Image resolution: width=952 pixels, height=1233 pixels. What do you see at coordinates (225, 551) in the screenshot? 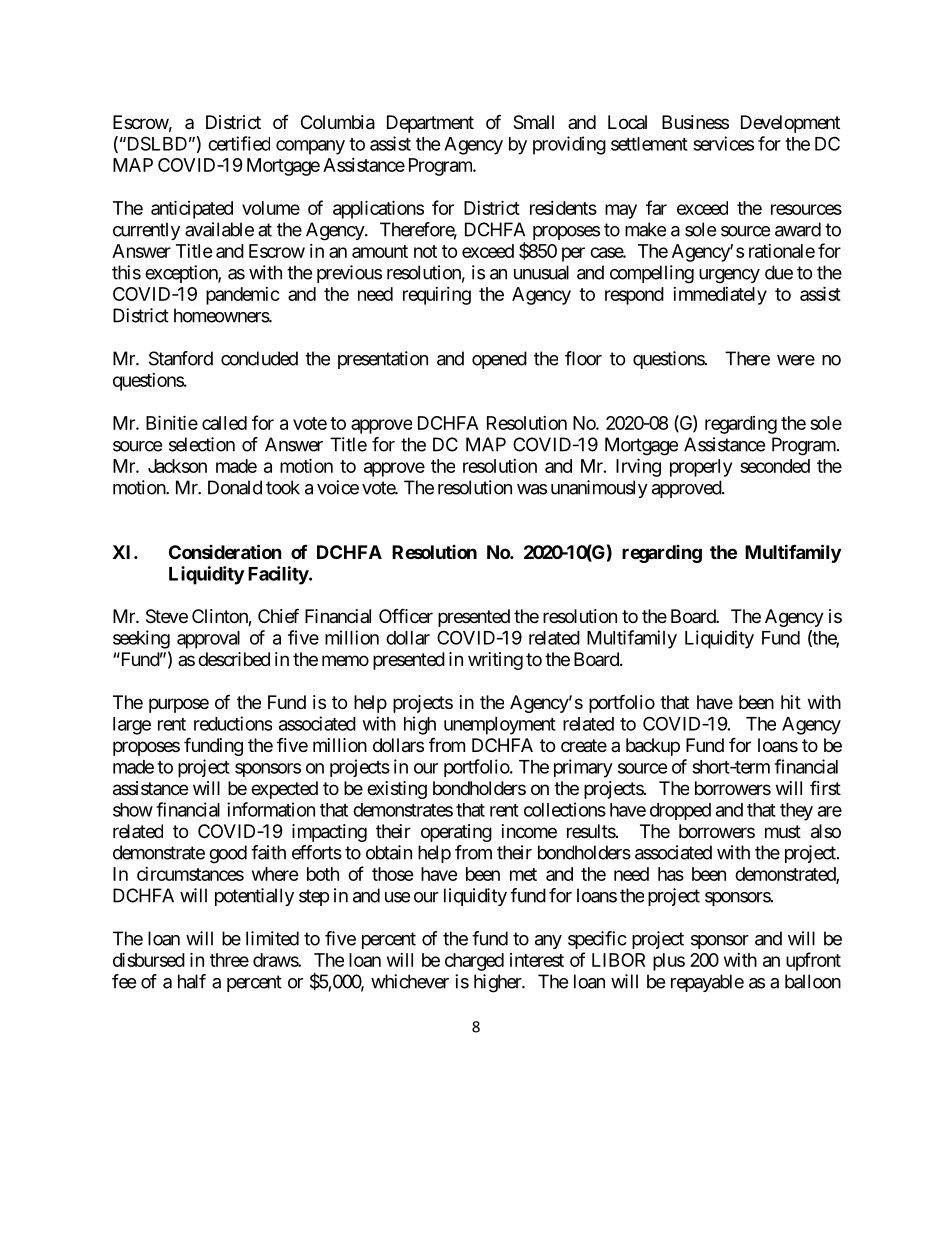
I see `Consideration` at bounding box center [225, 551].
